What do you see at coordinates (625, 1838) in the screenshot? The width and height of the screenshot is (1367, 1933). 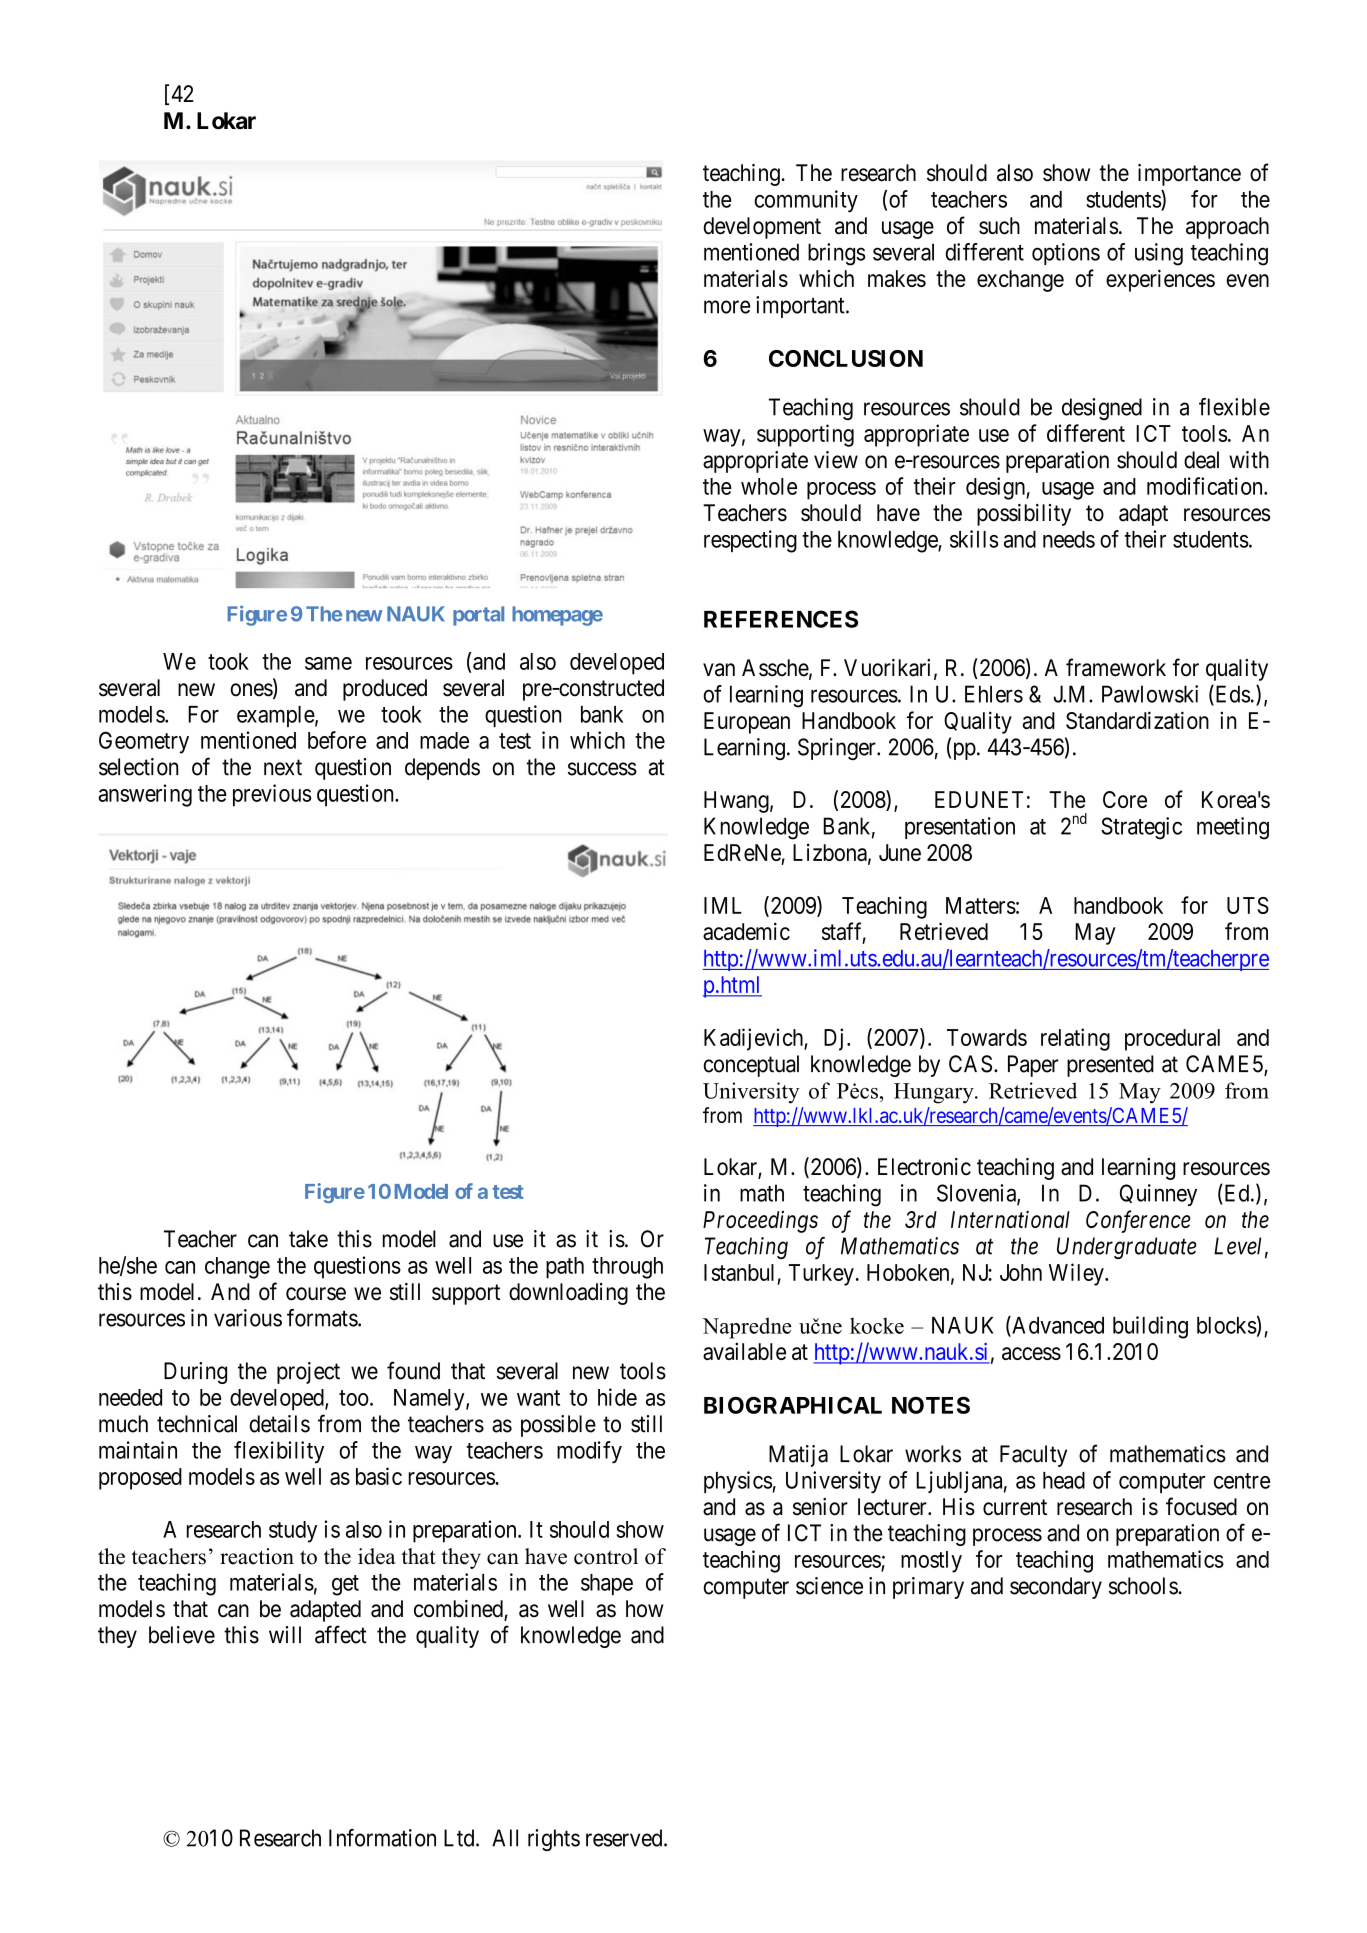 I see `reserved` at bounding box center [625, 1838].
